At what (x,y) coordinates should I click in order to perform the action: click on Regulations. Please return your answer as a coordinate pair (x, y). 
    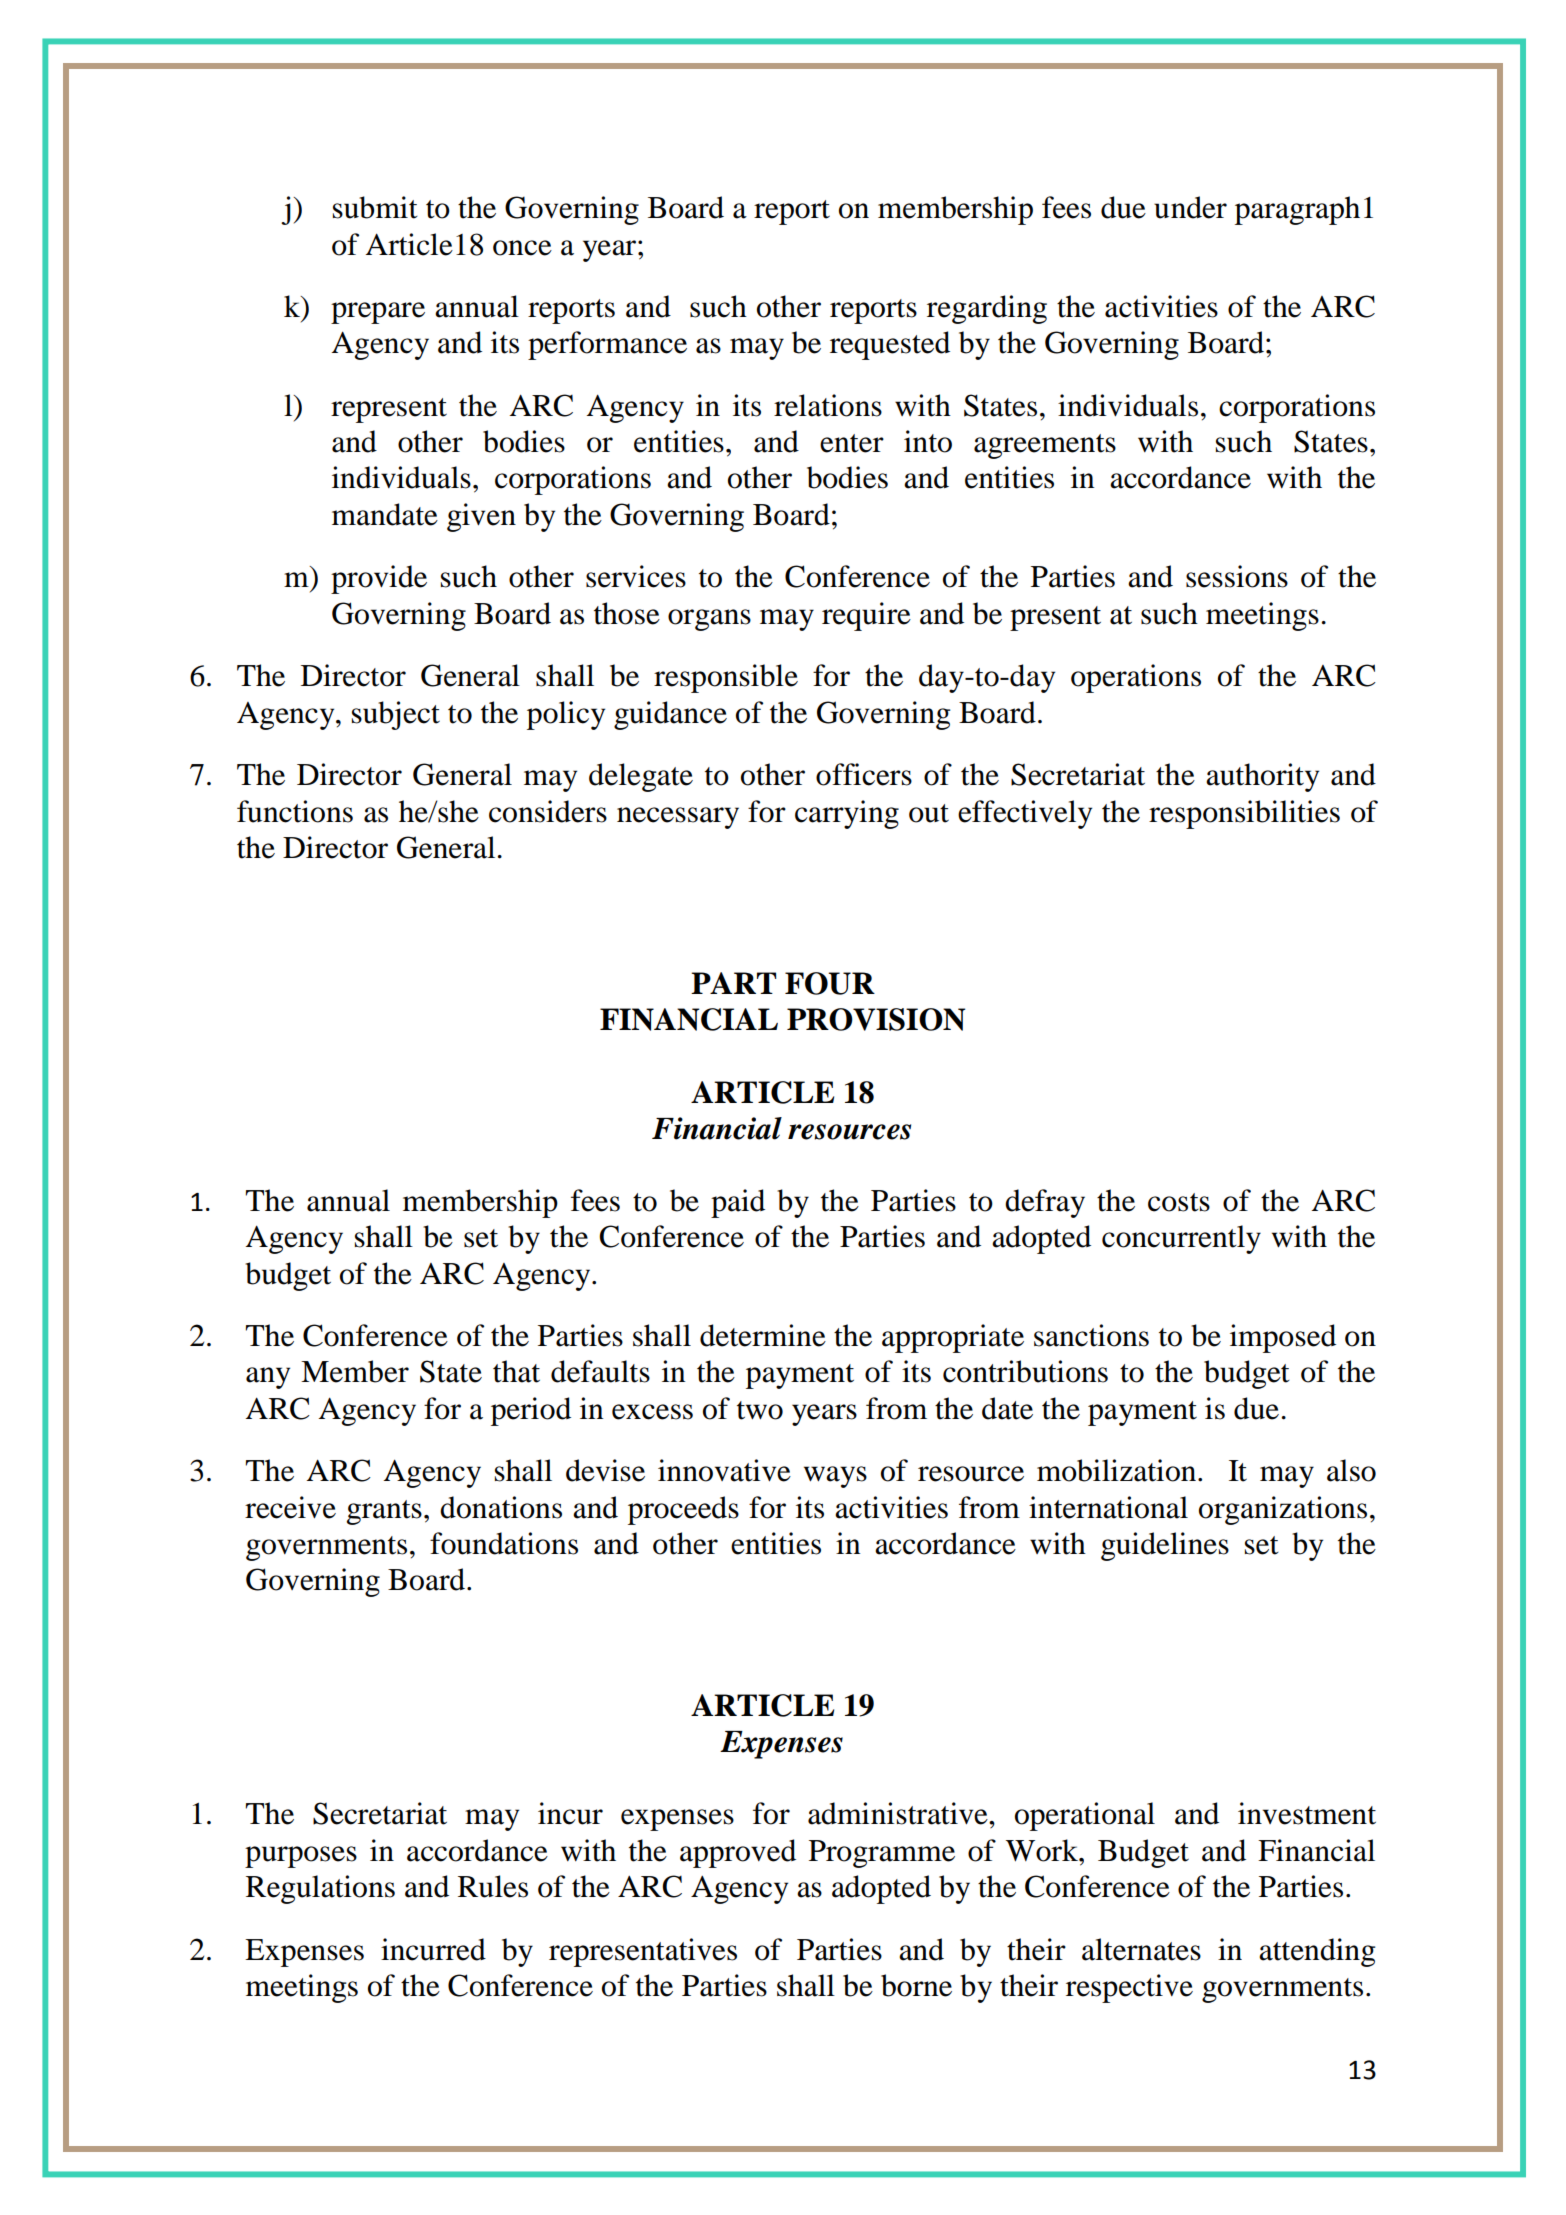
    Looking at the image, I should click on (320, 1889).
